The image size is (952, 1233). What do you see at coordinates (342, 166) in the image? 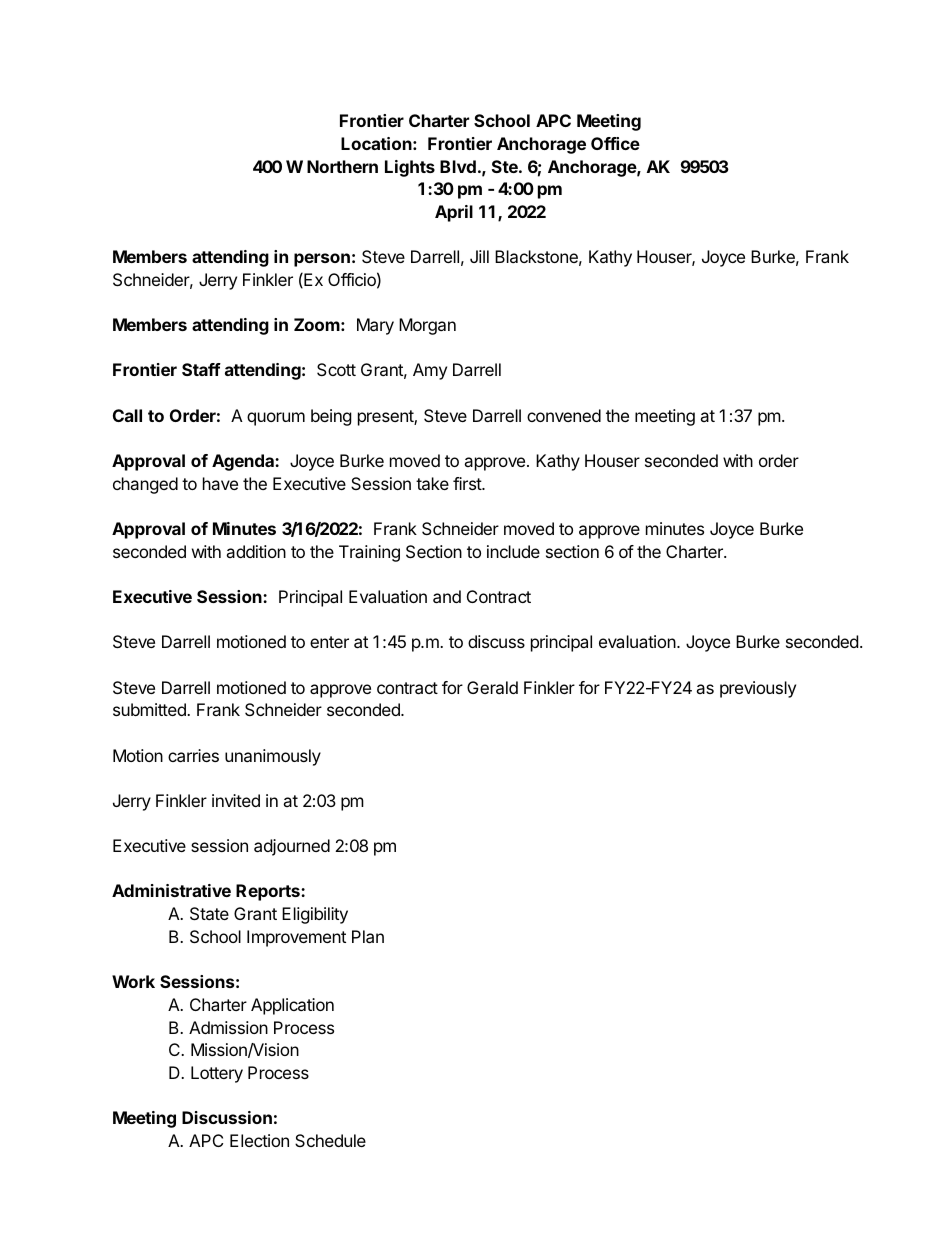
I see `Northern` at bounding box center [342, 166].
